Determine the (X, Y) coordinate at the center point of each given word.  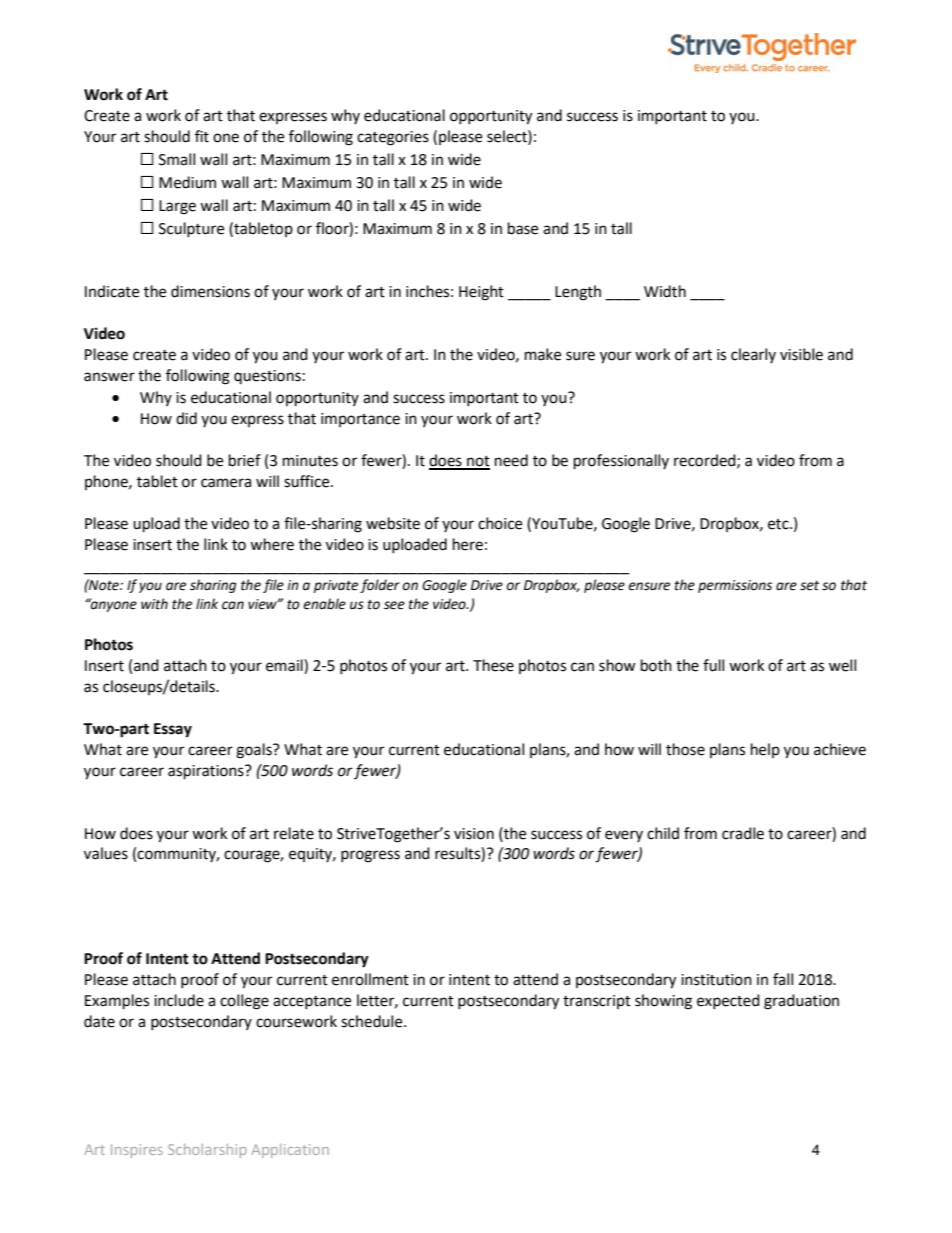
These (493, 665)
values (106, 853)
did (186, 418)
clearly (753, 355)
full (713, 665)
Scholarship (207, 1151)
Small (177, 159)
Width (665, 291)
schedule (373, 1021)
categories (393, 138)
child (663, 833)
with (154, 604)
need (511, 460)
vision (474, 834)
